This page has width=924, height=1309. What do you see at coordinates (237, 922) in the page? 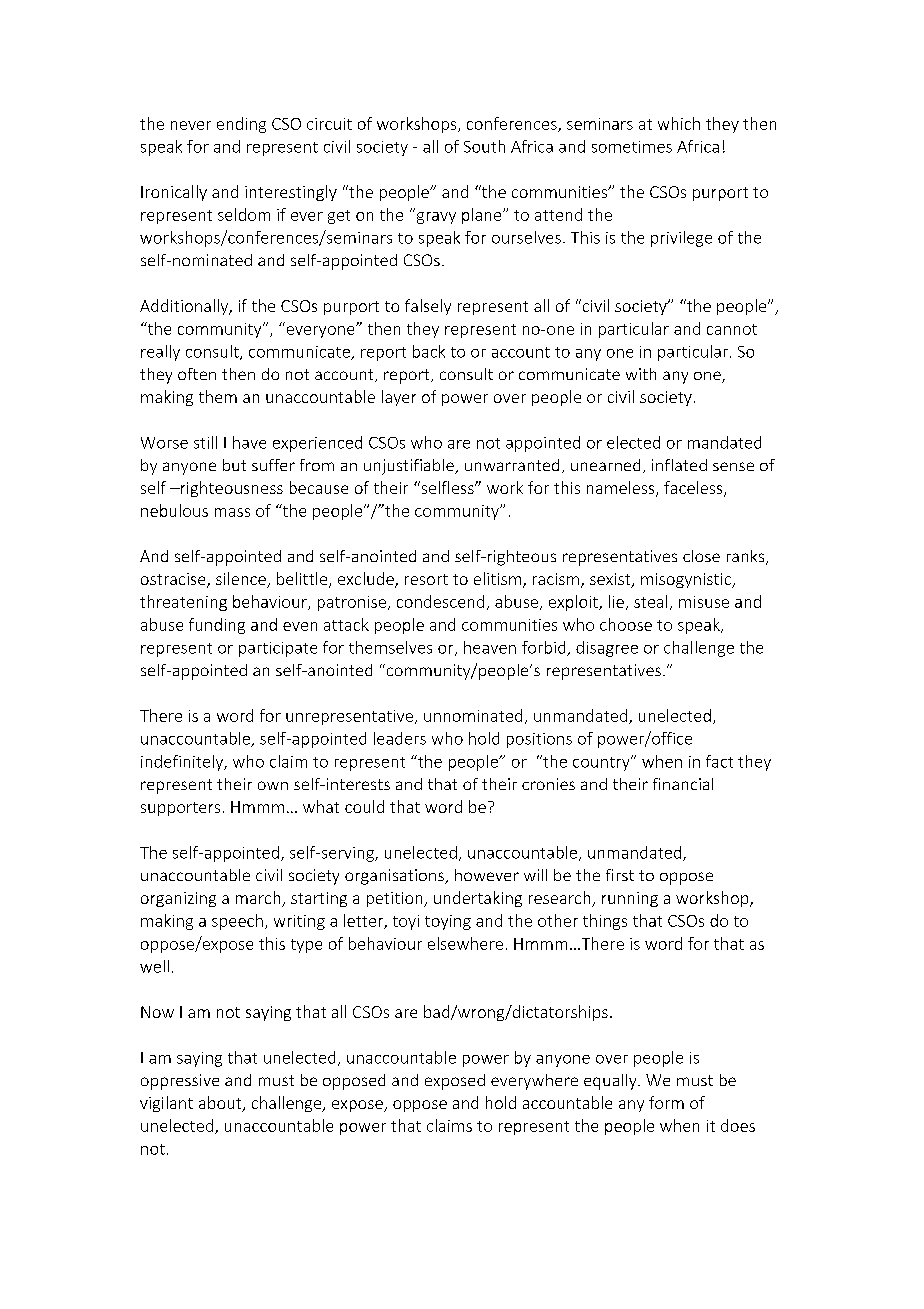
I see `speech` at bounding box center [237, 922].
